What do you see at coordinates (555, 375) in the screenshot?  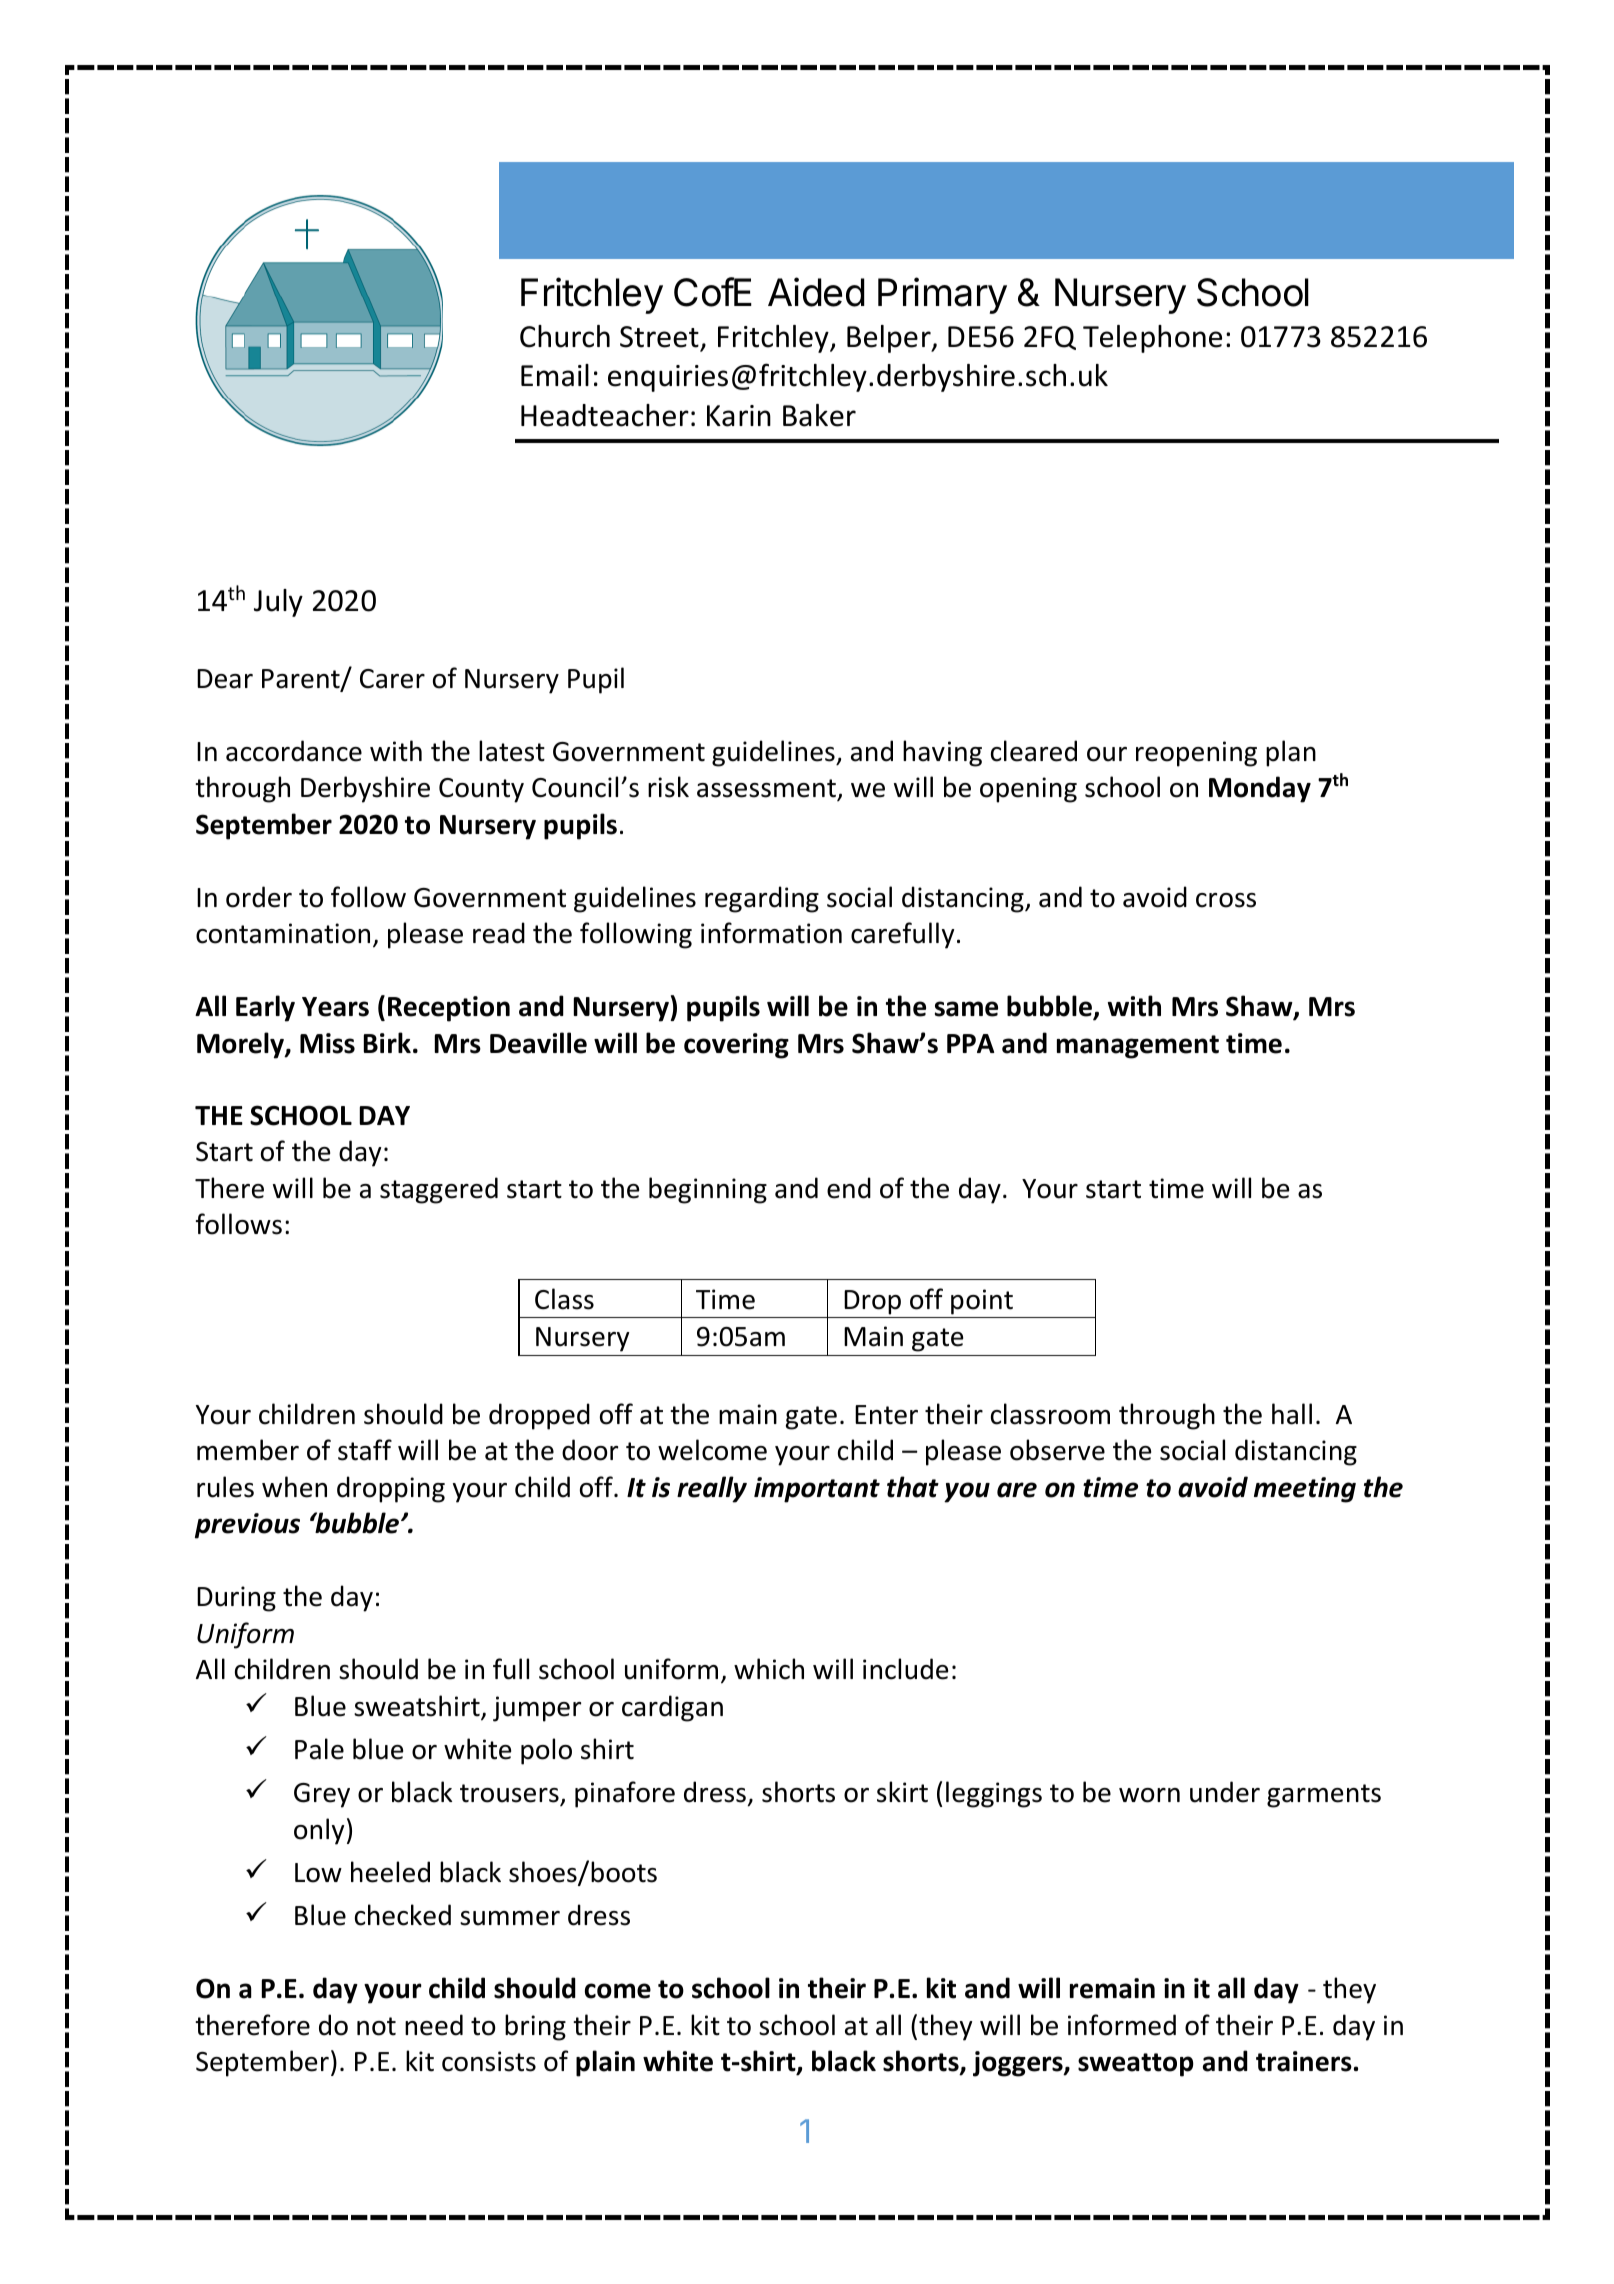 I see `Email` at bounding box center [555, 375].
